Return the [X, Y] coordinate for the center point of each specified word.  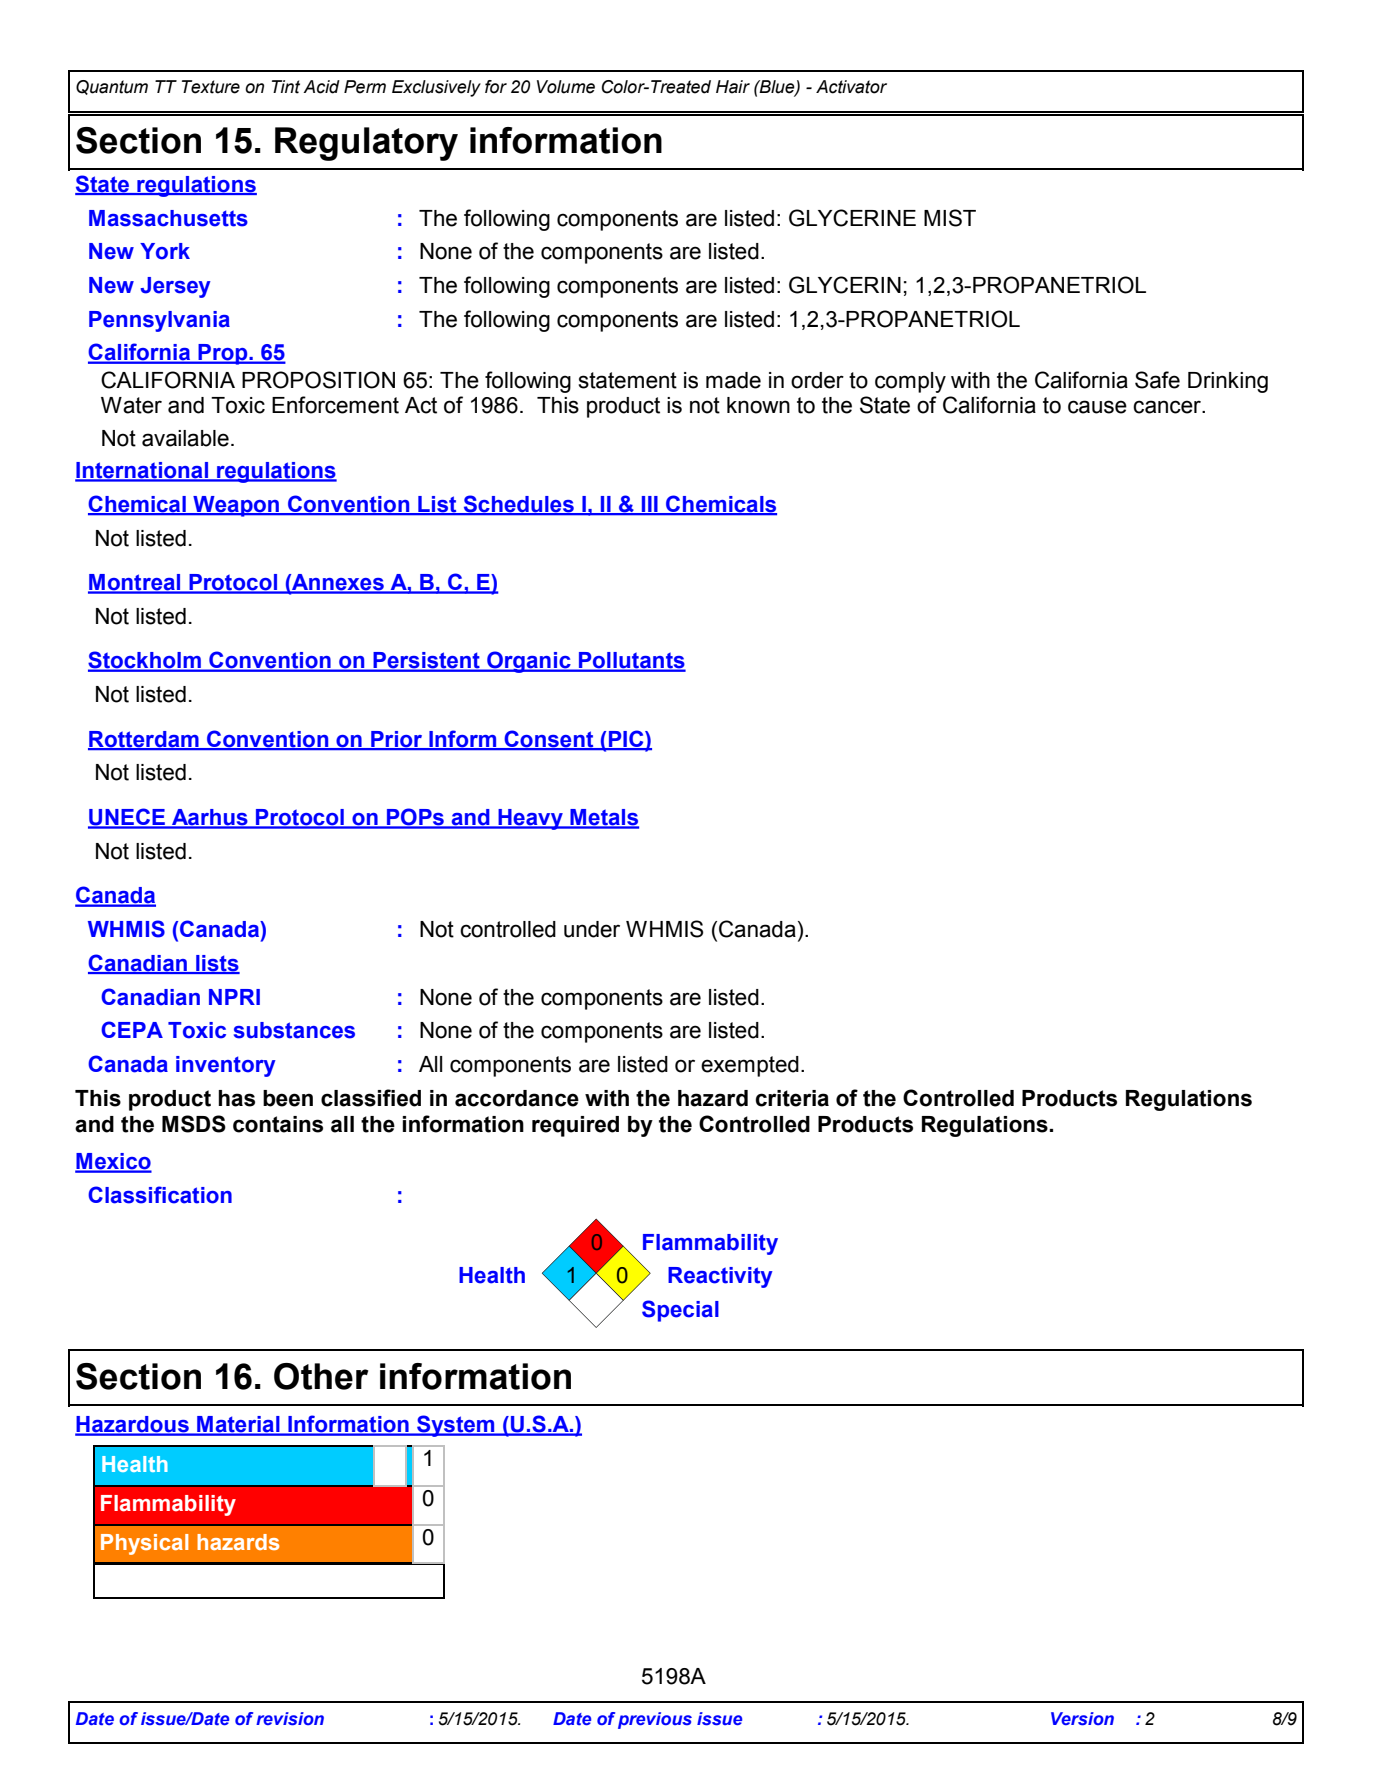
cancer [1168, 407]
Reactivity [720, 1277]
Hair [733, 87]
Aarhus [210, 818]
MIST [950, 218]
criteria [792, 1098]
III [650, 505]
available [185, 438]
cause [1097, 407]
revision [290, 1719]
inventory [226, 1066]
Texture [211, 87]
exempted [750, 1066]
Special [680, 1311]
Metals [603, 818]
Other [321, 1376]
